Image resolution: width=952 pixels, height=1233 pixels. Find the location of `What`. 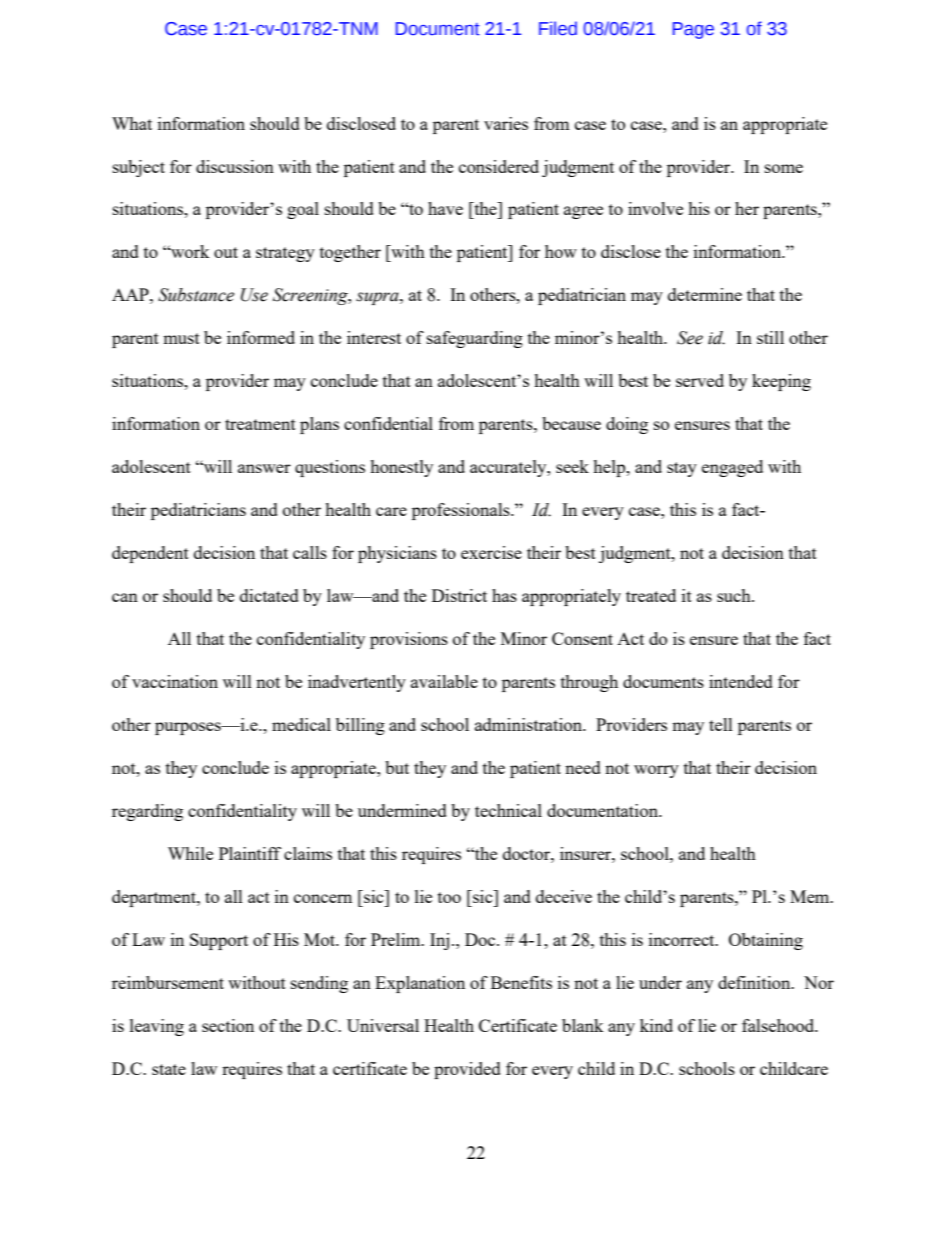

What is located at coordinates (132, 123).
